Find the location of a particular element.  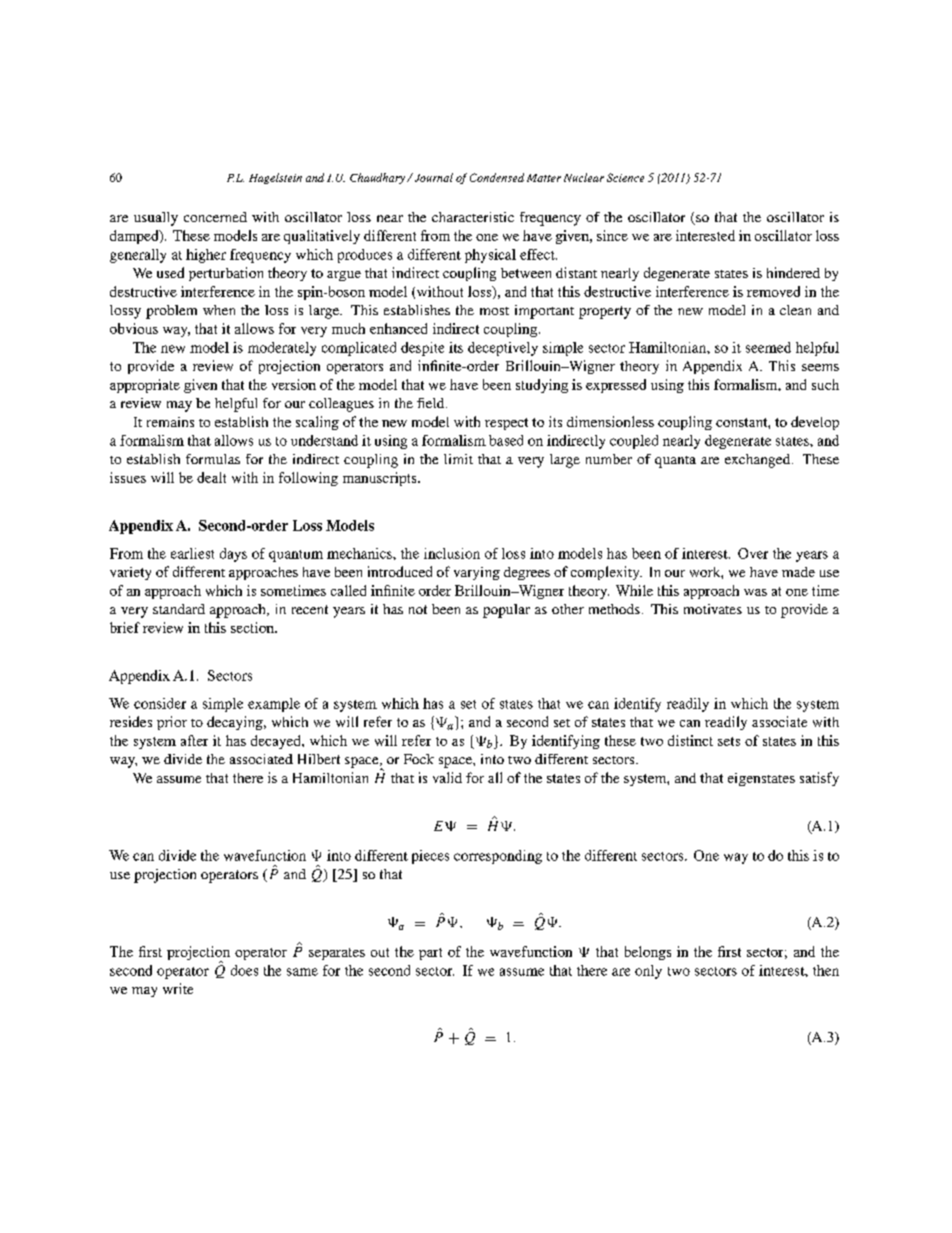

varying is located at coordinates (477, 573).
